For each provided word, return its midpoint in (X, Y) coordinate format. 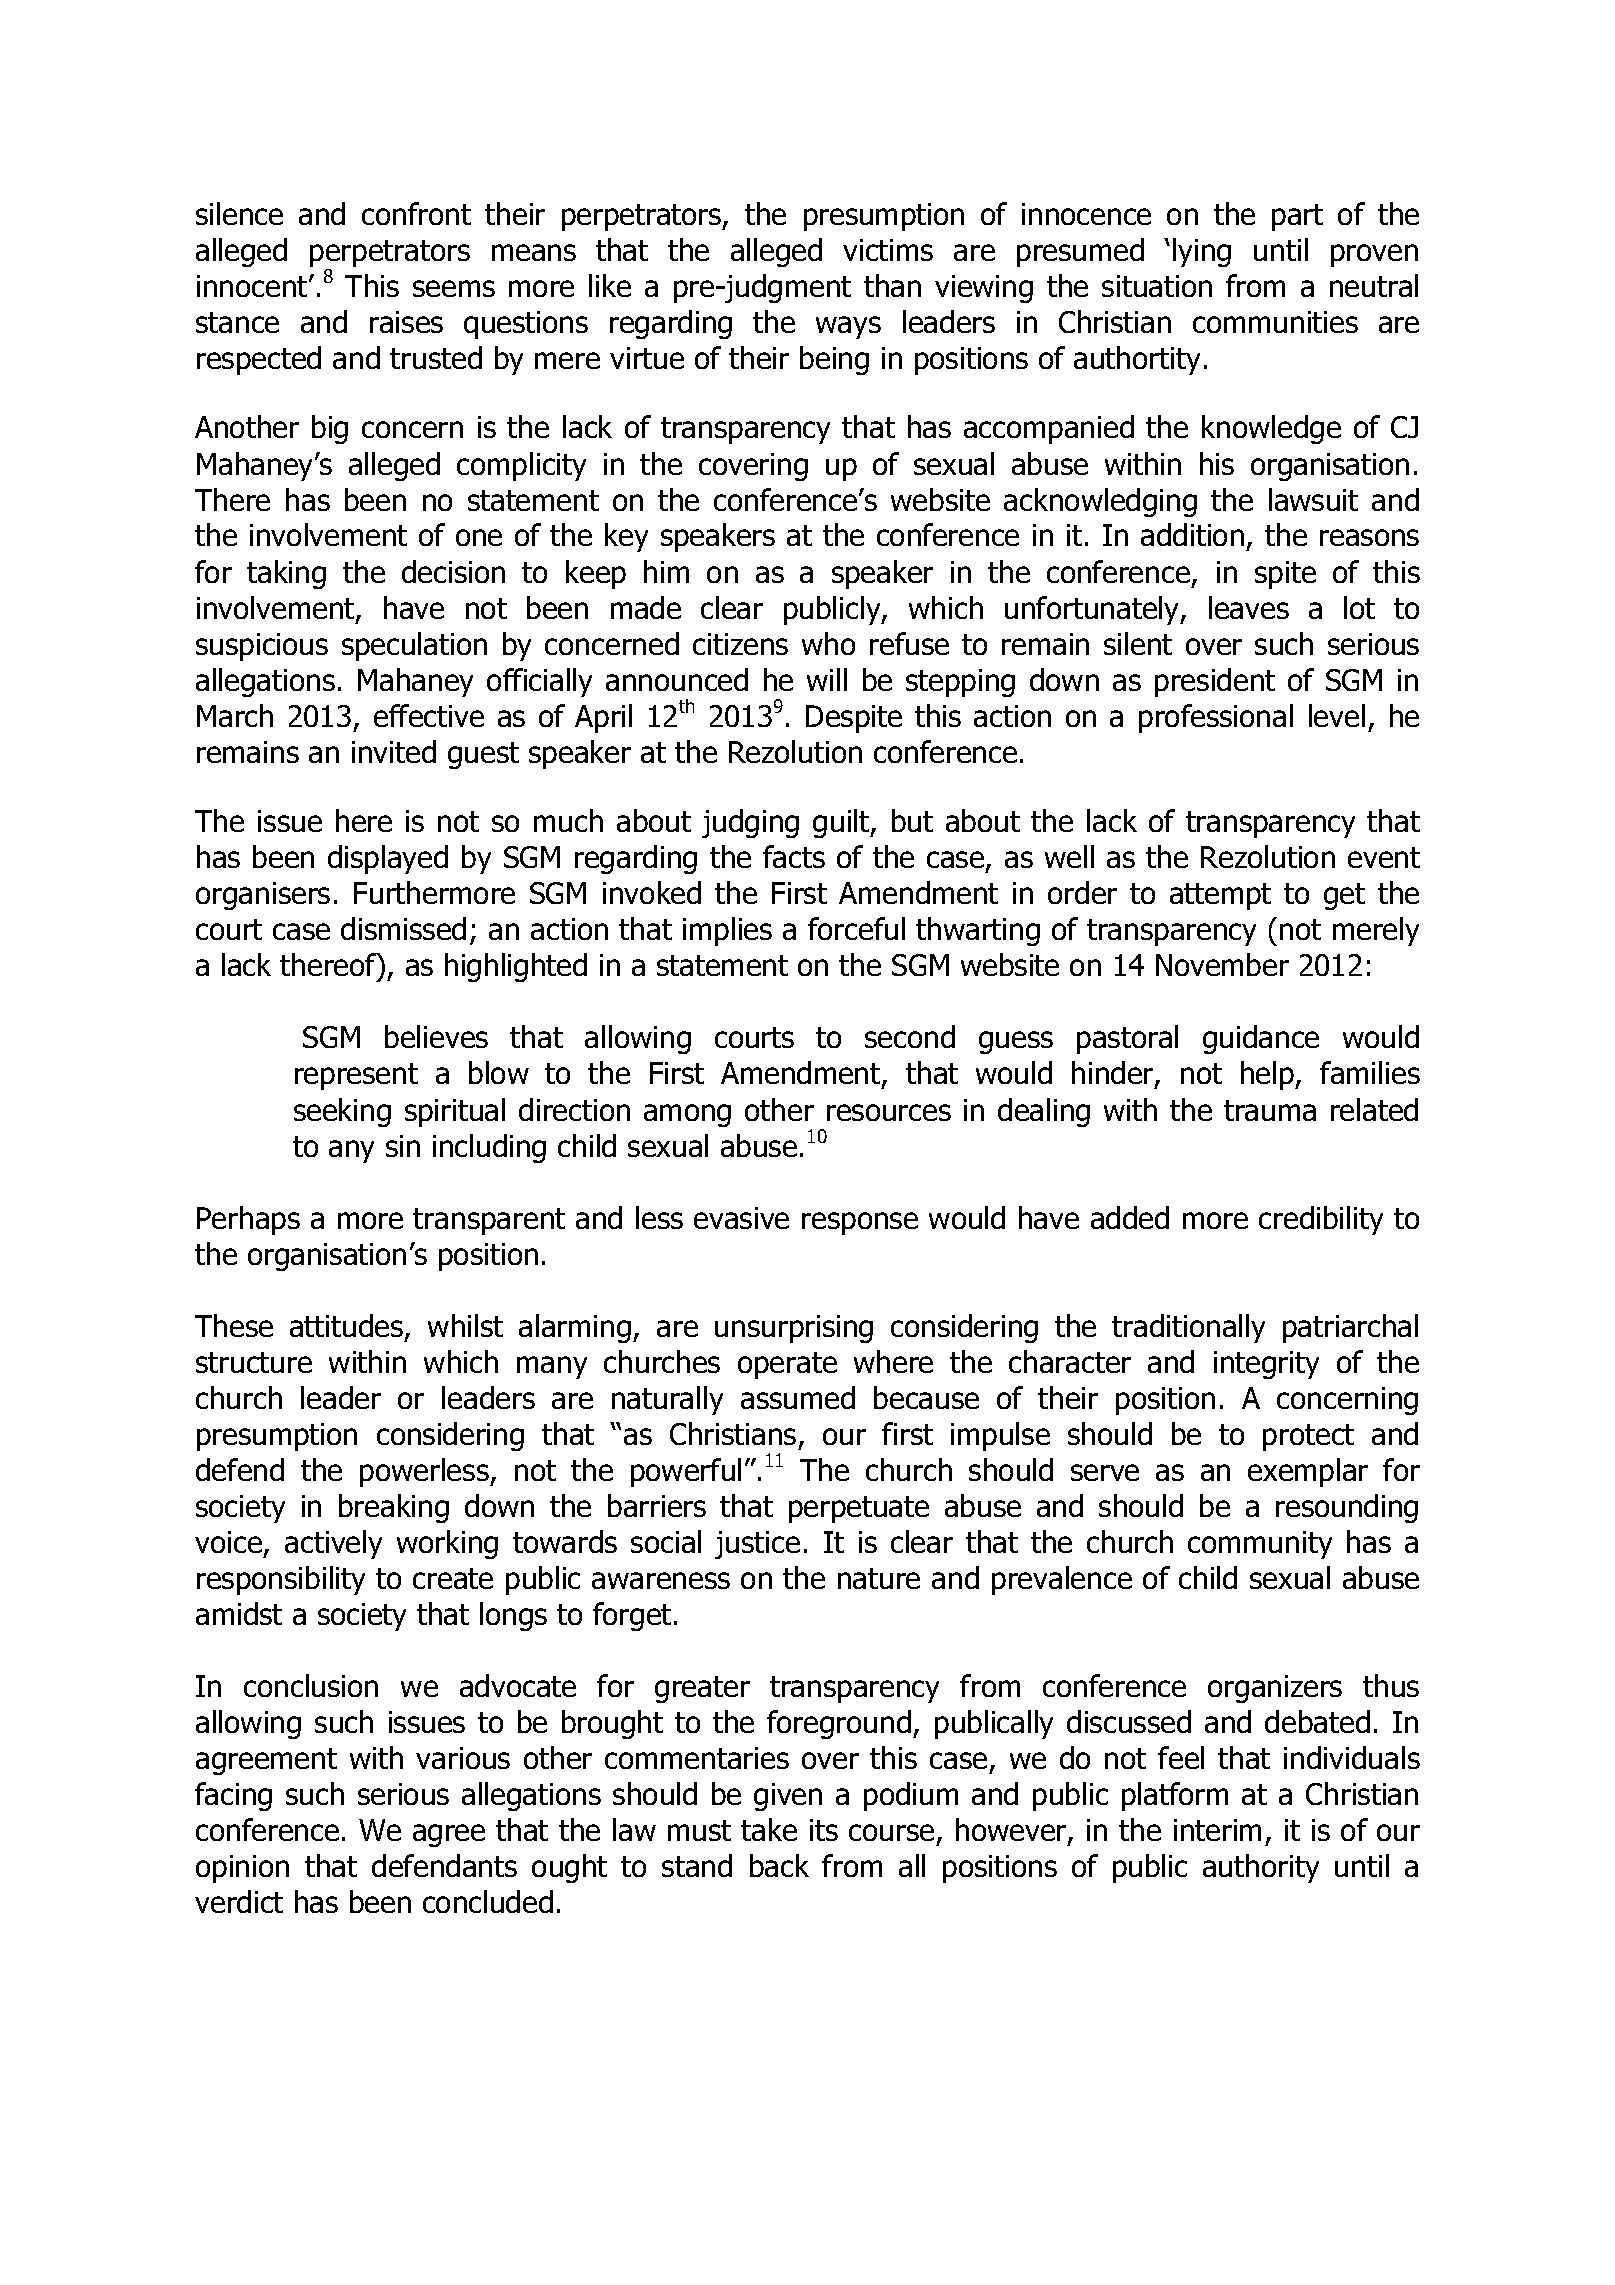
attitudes (348, 1327)
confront (416, 213)
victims (888, 250)
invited (394, 751)
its (824, 1830)
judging (750, 823)
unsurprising (794, 1329)
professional (1216, 718)
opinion (242, 1869)
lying (1202, 252)
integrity (1266, 1365)
